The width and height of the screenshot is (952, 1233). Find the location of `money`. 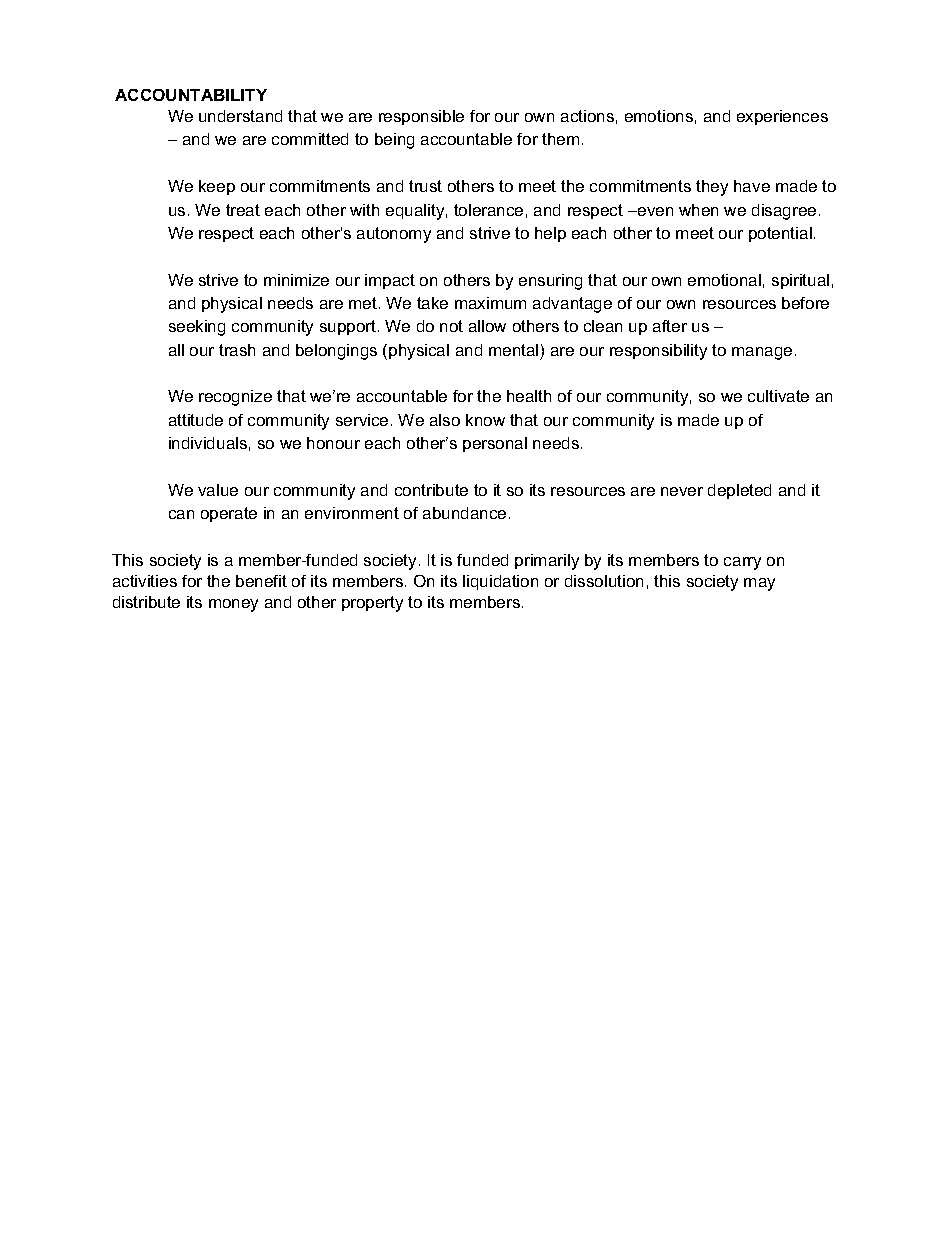

money is located at coordinates (233, 605).
